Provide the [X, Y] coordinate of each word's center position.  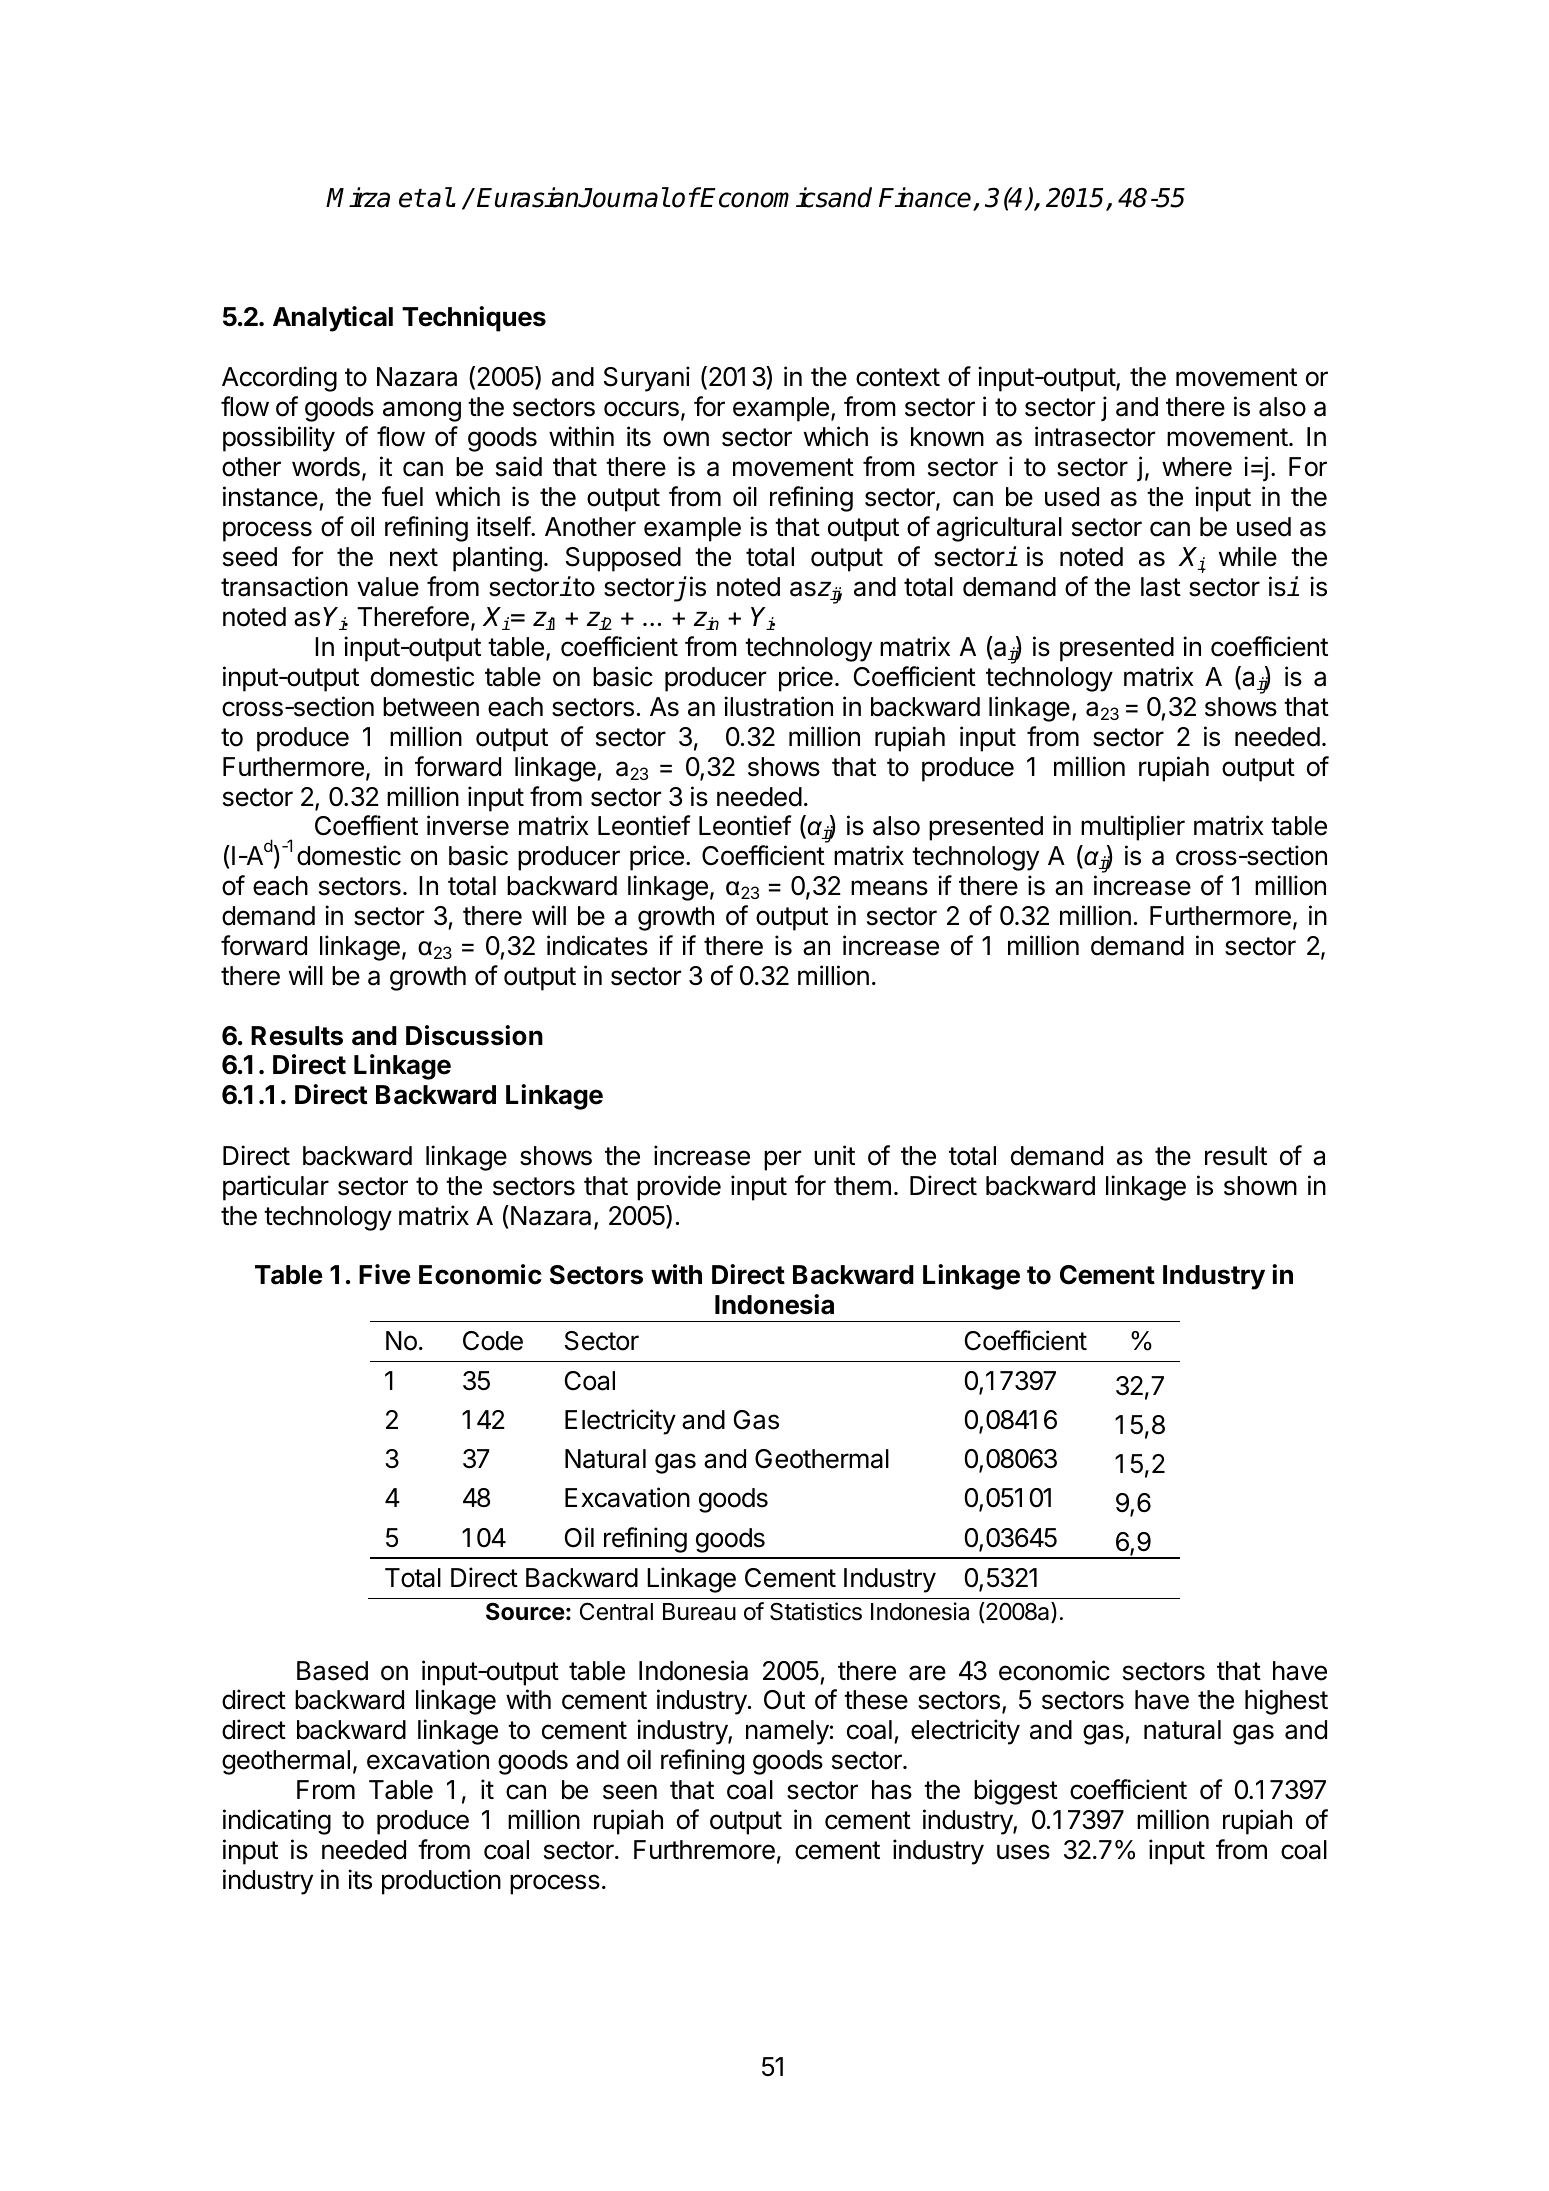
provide [679, 1188]
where [1197, 467]
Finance [925, 197]
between [431, 707]
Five [385, 1274]
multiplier [1133, 828]
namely [787, 1732]
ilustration [778, 706]
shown [1260, 1186]
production [441, 1882]
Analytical [333, 319]
